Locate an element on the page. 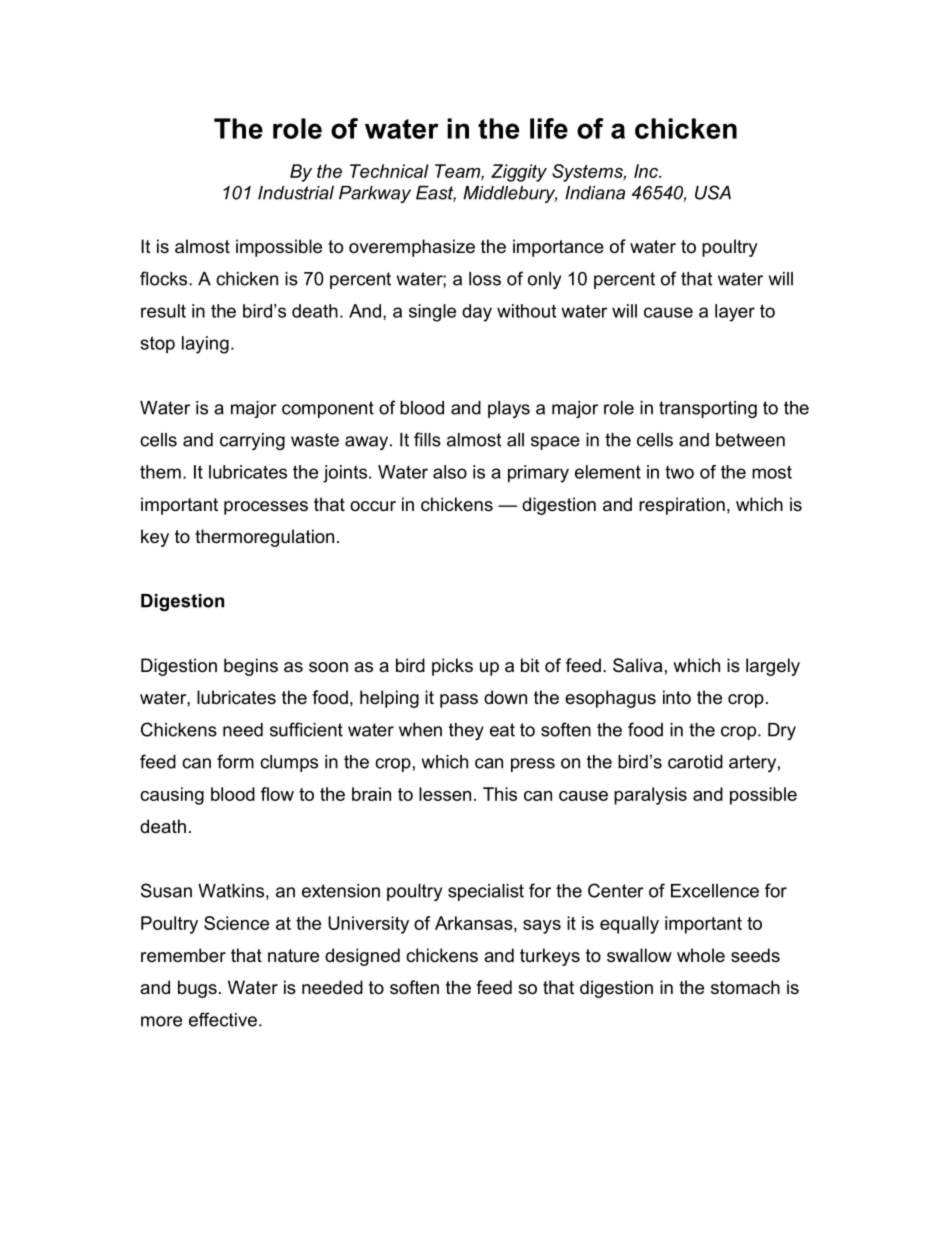  pass is located at coordinates (459, 701).
